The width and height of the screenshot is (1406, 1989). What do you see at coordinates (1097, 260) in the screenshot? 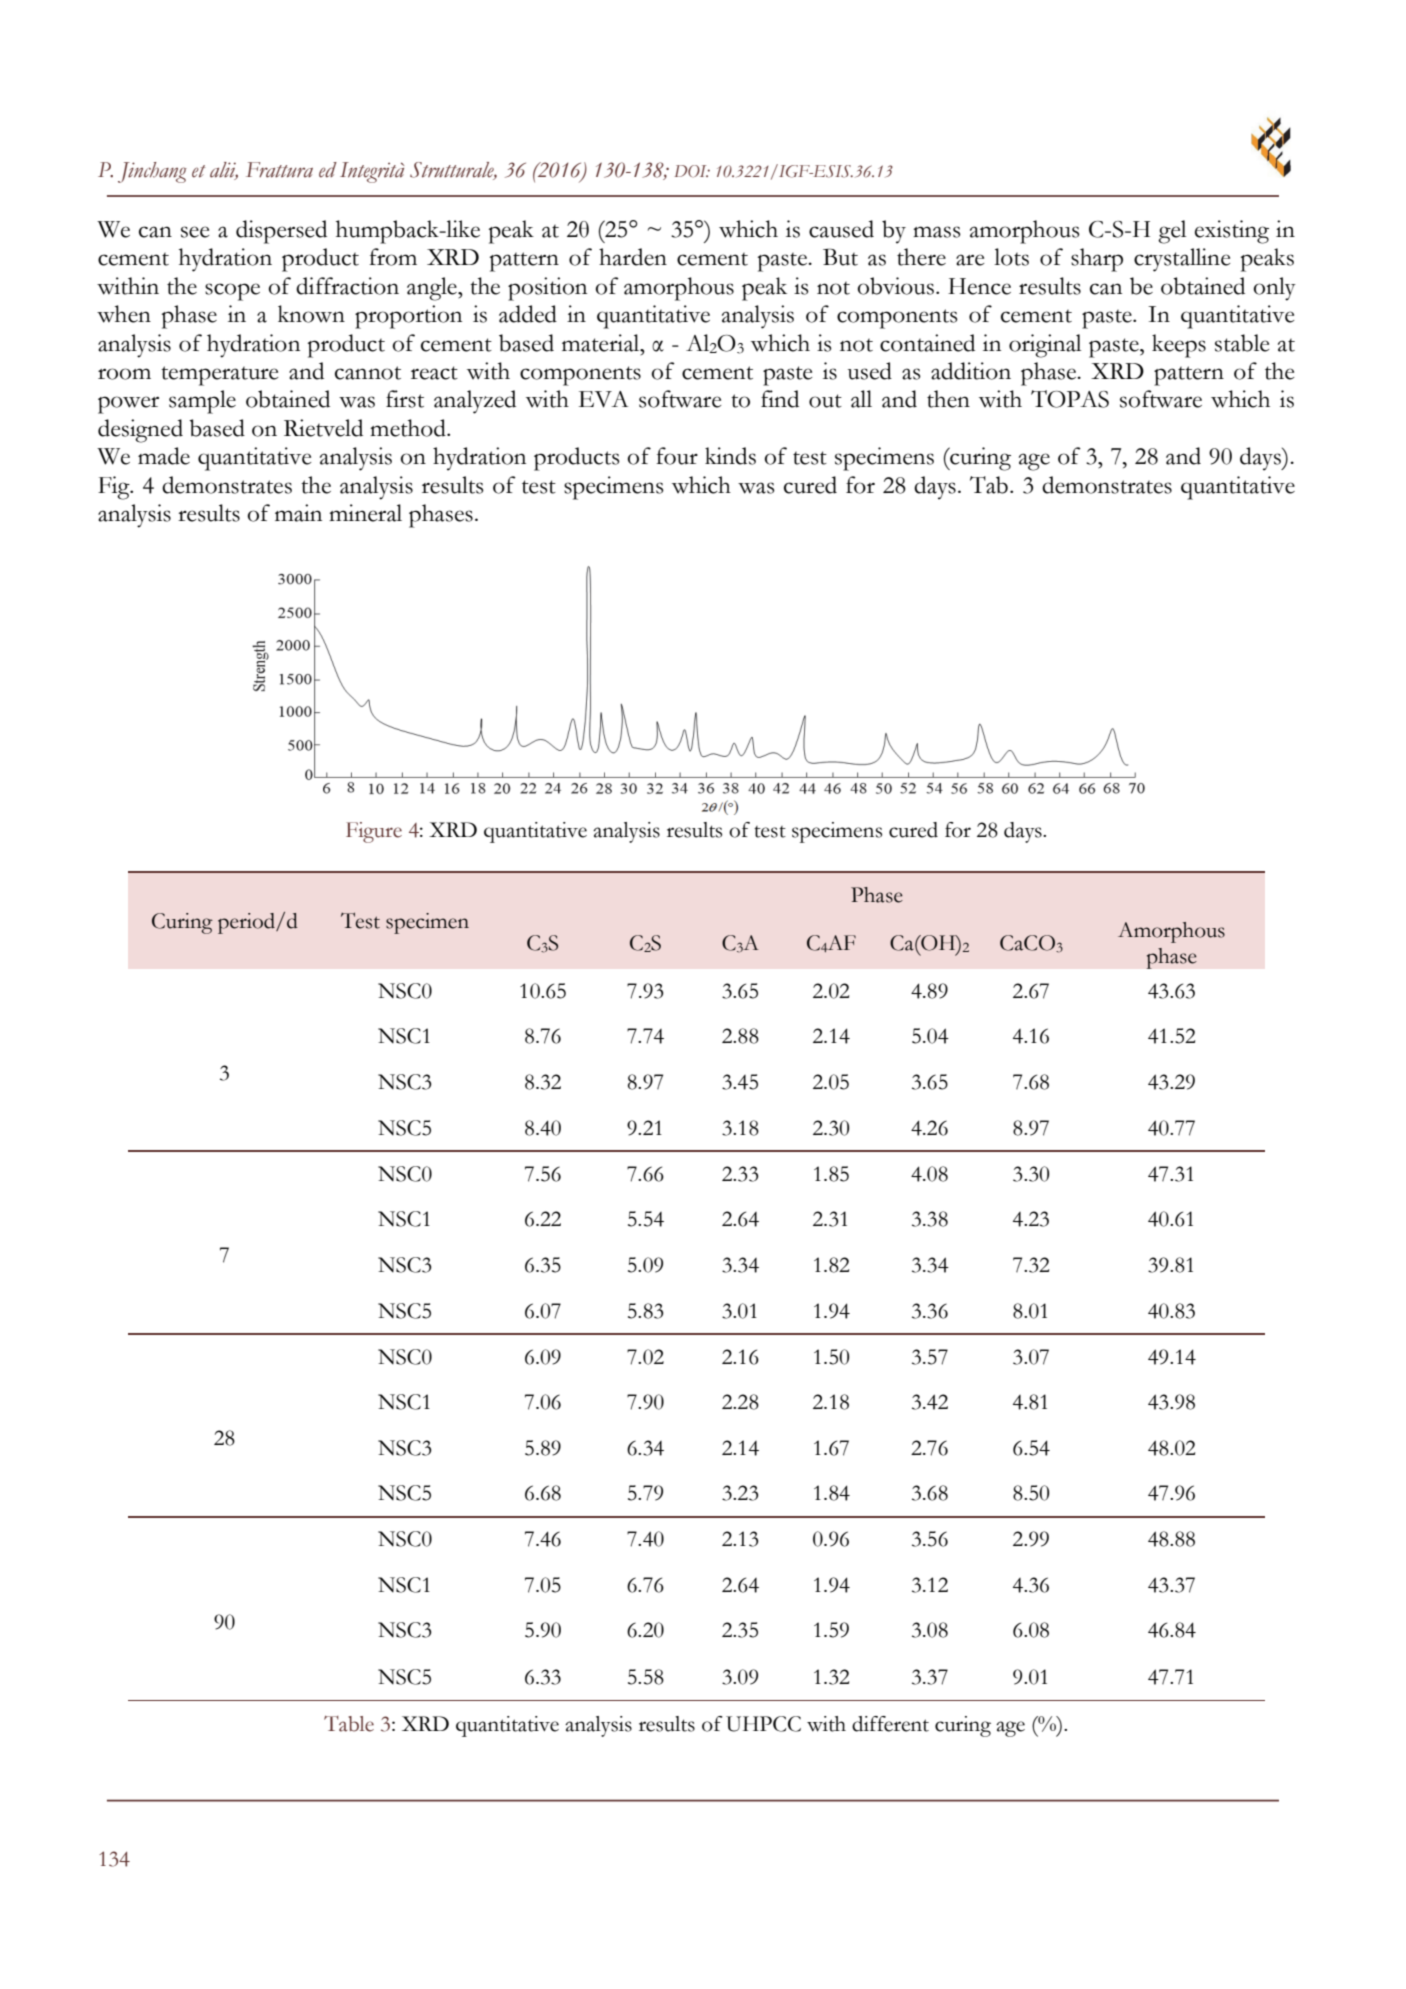
I see `sharp` at bounding box center [1097, 260].
